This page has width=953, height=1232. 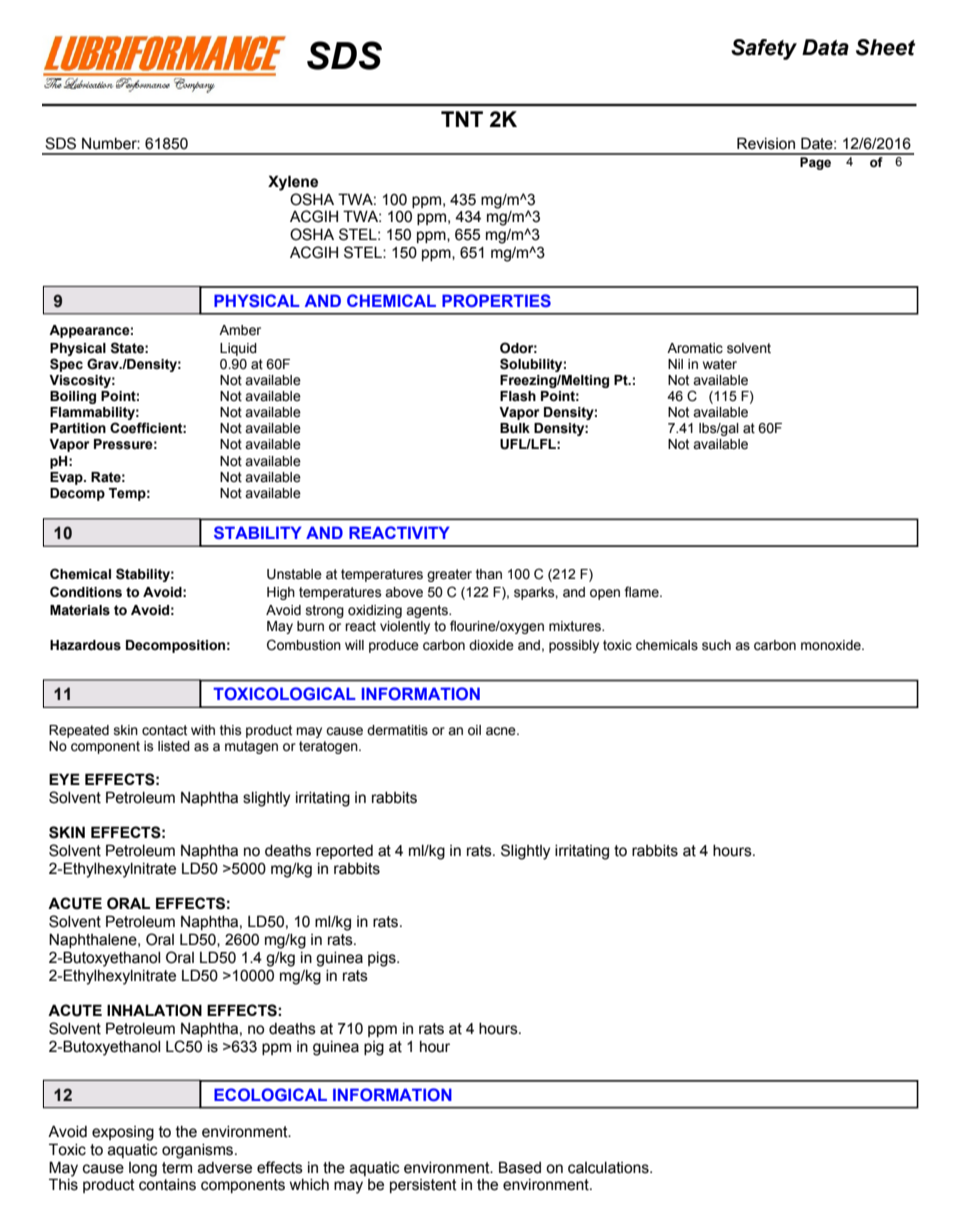 What do you see at coordinates (764, 49) in the page?
I see `Safety` at bounding box center [764, 49].
